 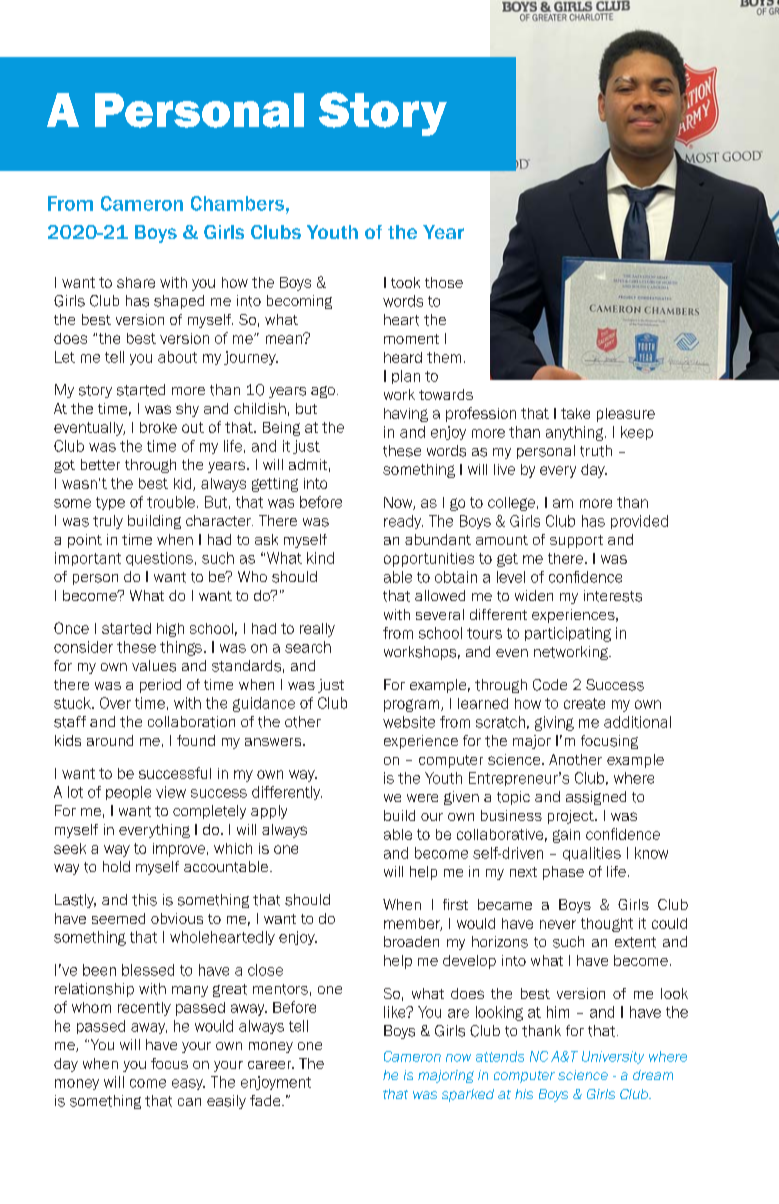 What do you see at coordinates (188, 1084) in the screenshot?
I see `easy` at bounding box center [188, 1084].
